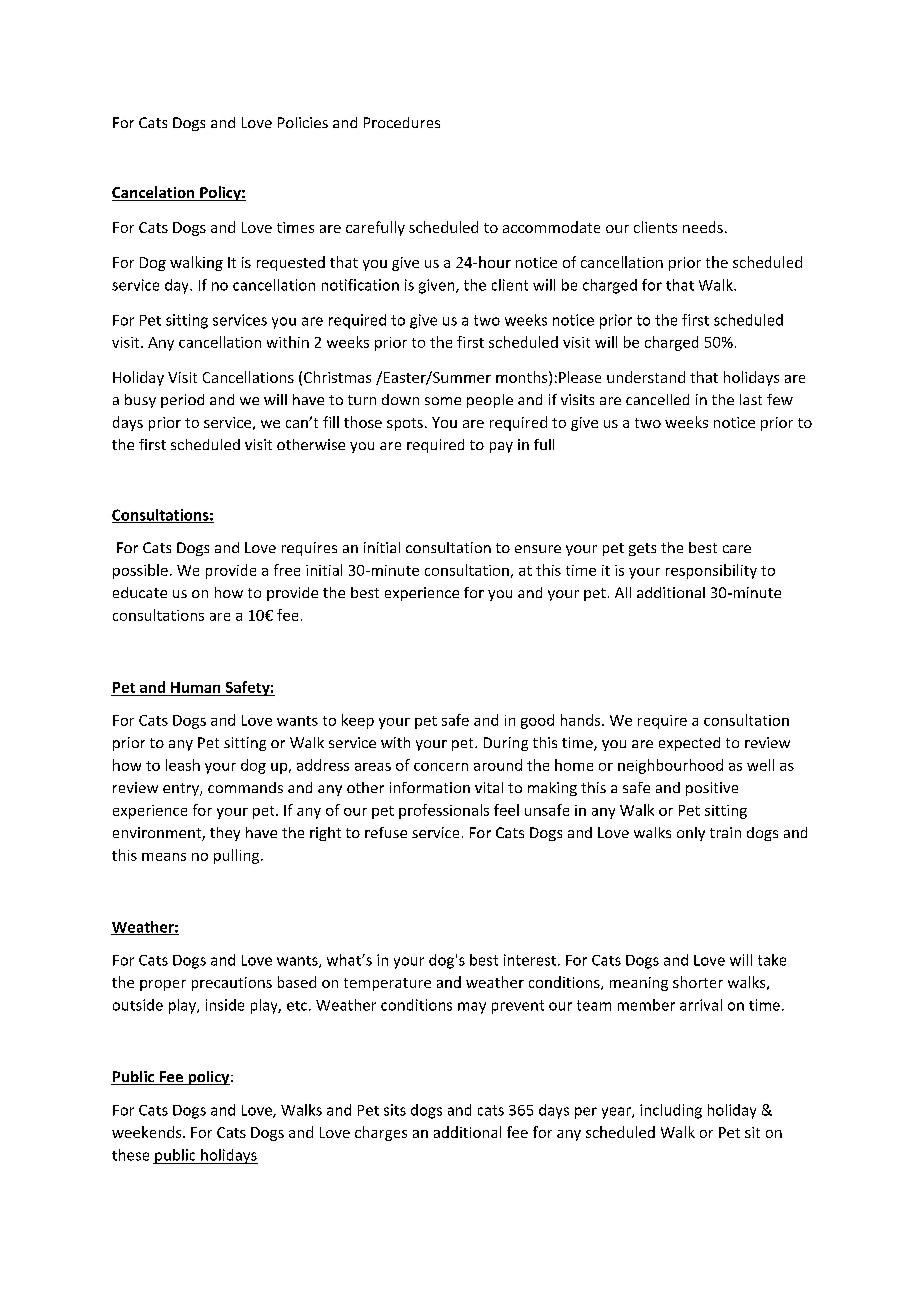 The width and height of the screenshot is (924, 1308). What do you see at coordinates (402, 122) in the screenshot?
I see `Procedures` at bounding box center [402, 122].
